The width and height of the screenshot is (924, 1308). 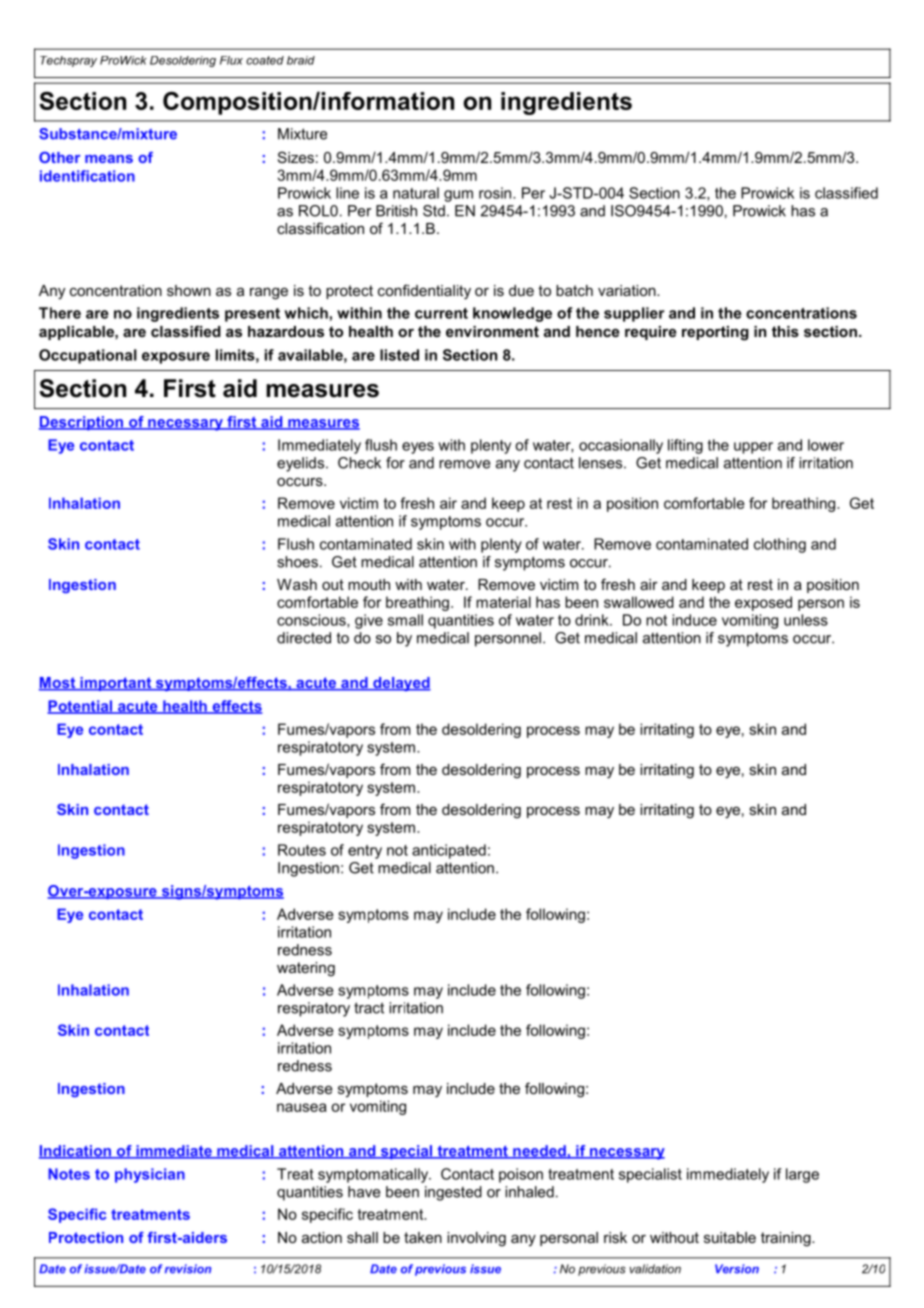 What do you see at coordinates (418, 448) in the screenshot?
I see `eyes` at bounding box center [418, 448].
